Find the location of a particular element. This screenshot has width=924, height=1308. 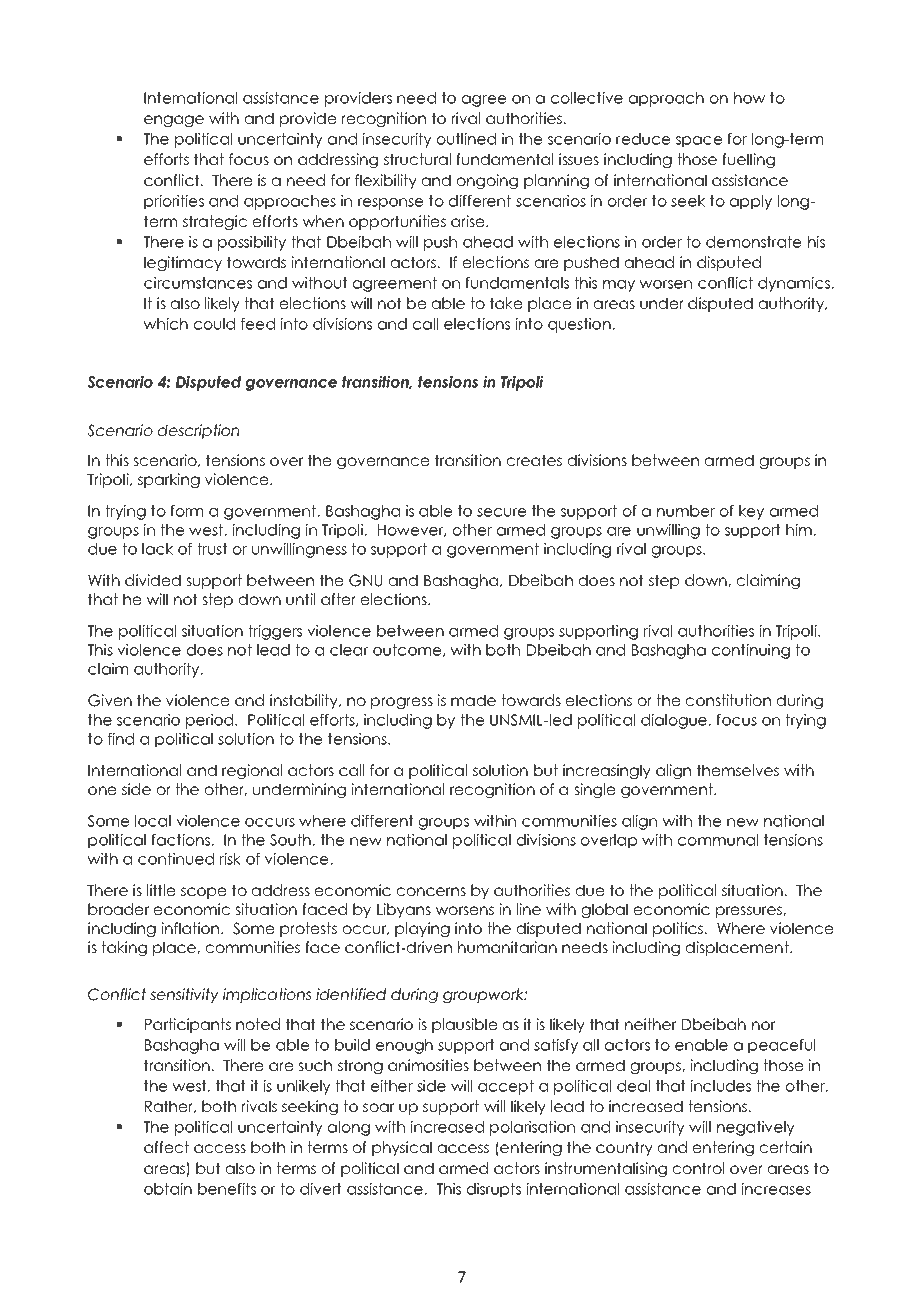

engage is located at coordinates (174, 121).
